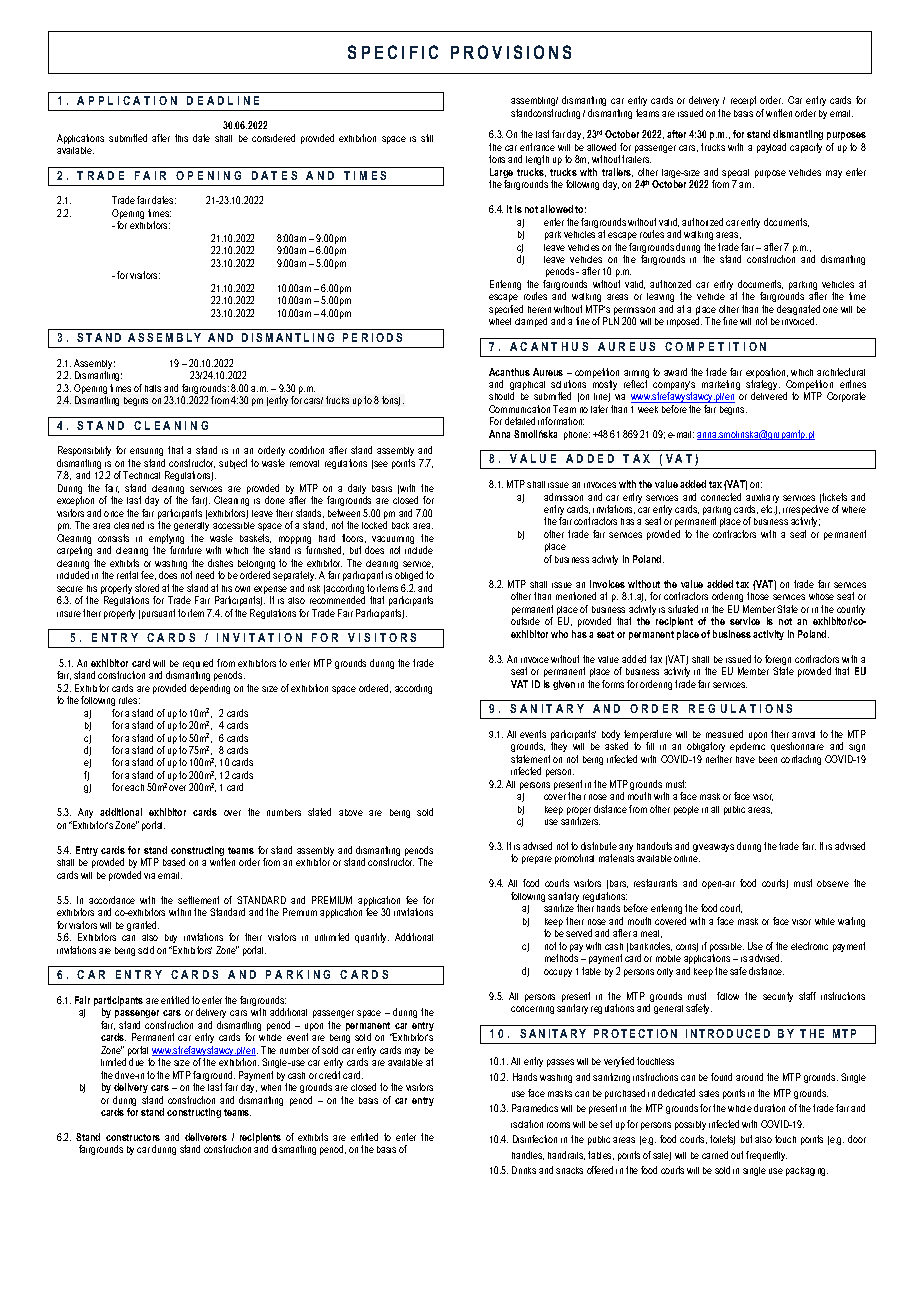 The height and width of the page is (1308, 924). Describe the element at coordinates (768, 759) in the page. I see `been` at that location.
